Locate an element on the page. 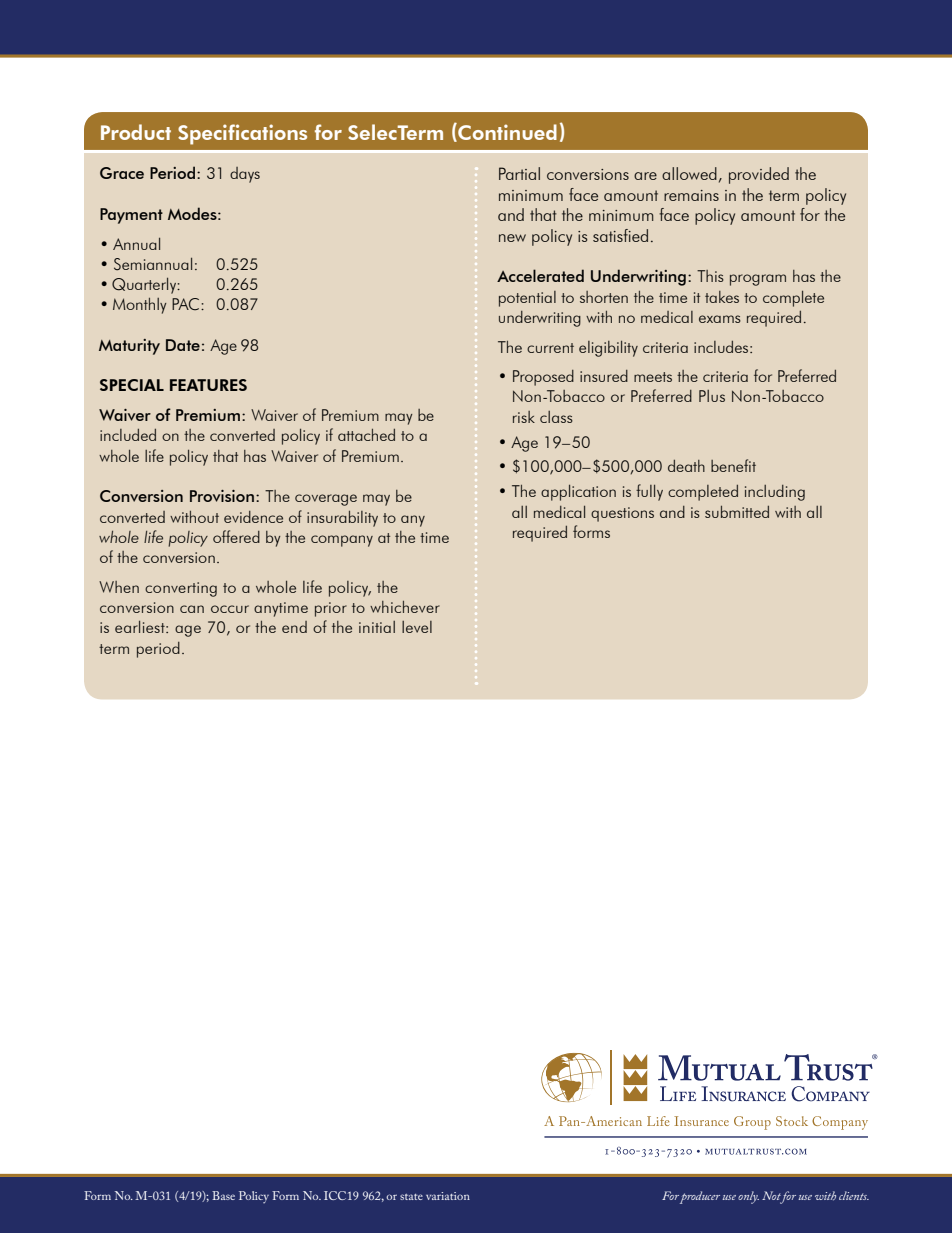 The width and height of the image is (952, 1233). Partial is located at coordinates (519, 173).
